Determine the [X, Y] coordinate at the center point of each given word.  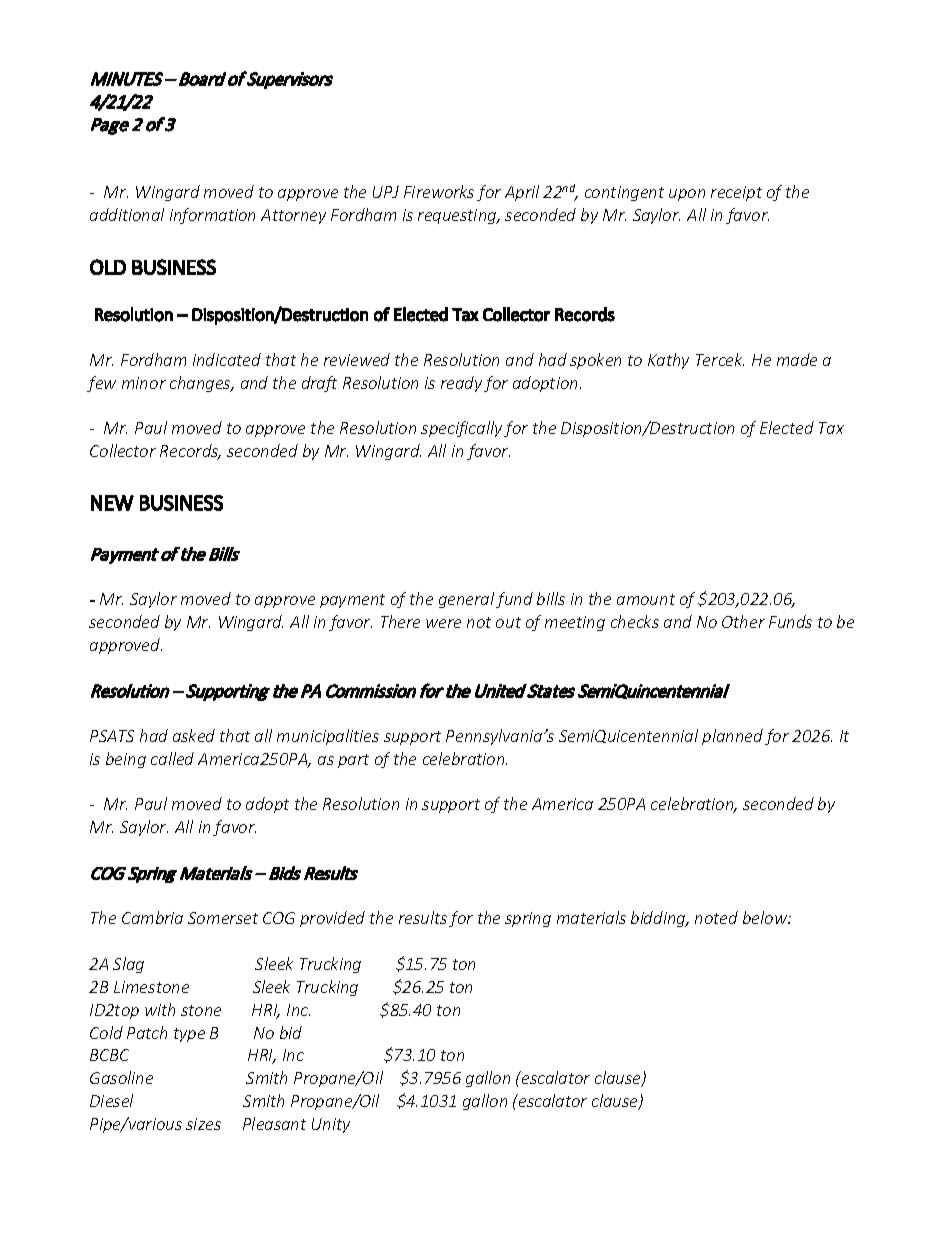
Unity [331, 1125]
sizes [203, 1124]
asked [194, 735]
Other [743, 621]
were [443, 623]
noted [716, 917]
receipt [736, 193]
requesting [458, 216]
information [212, 216]
